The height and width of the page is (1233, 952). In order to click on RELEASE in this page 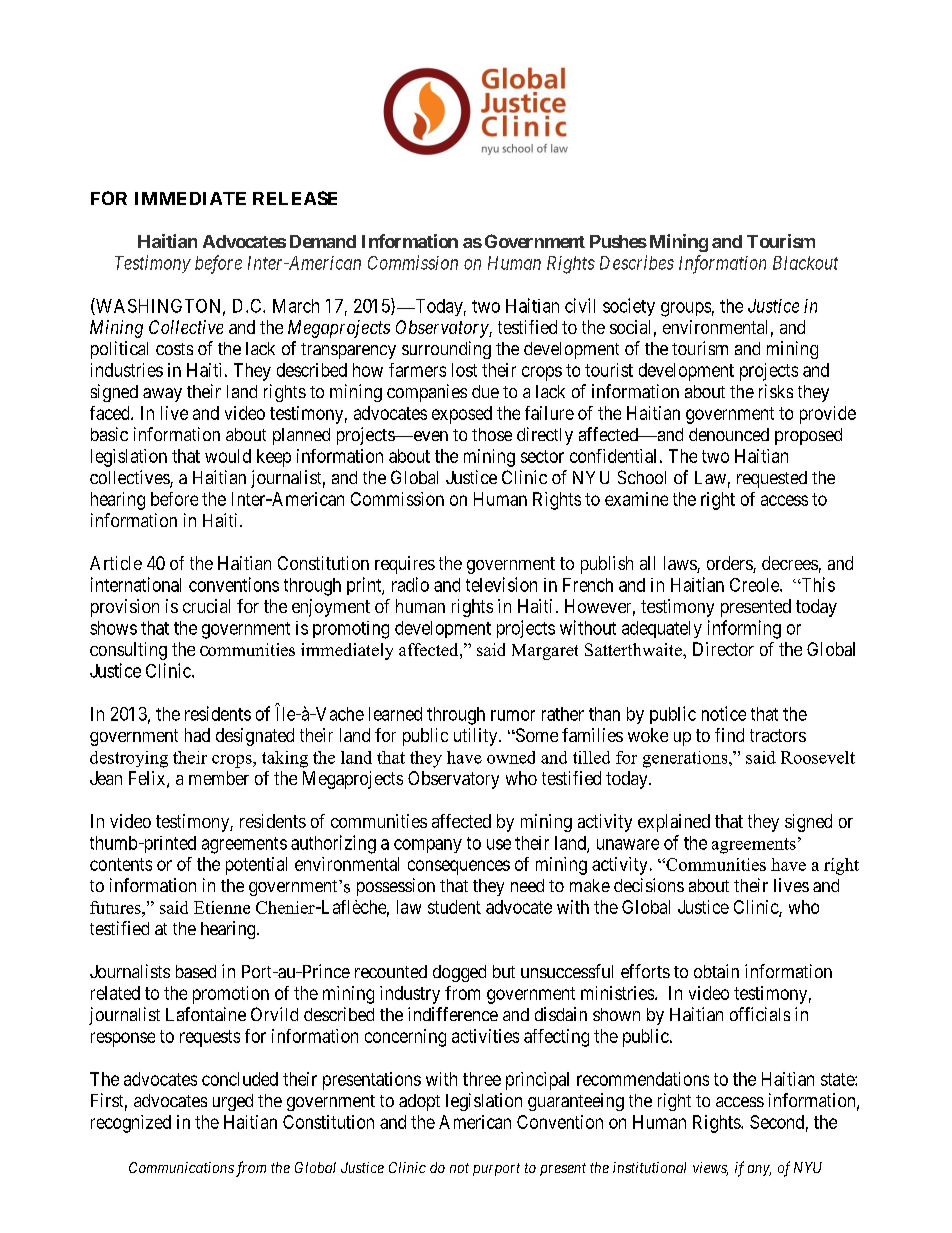, I will do `click(295, 198)`.
